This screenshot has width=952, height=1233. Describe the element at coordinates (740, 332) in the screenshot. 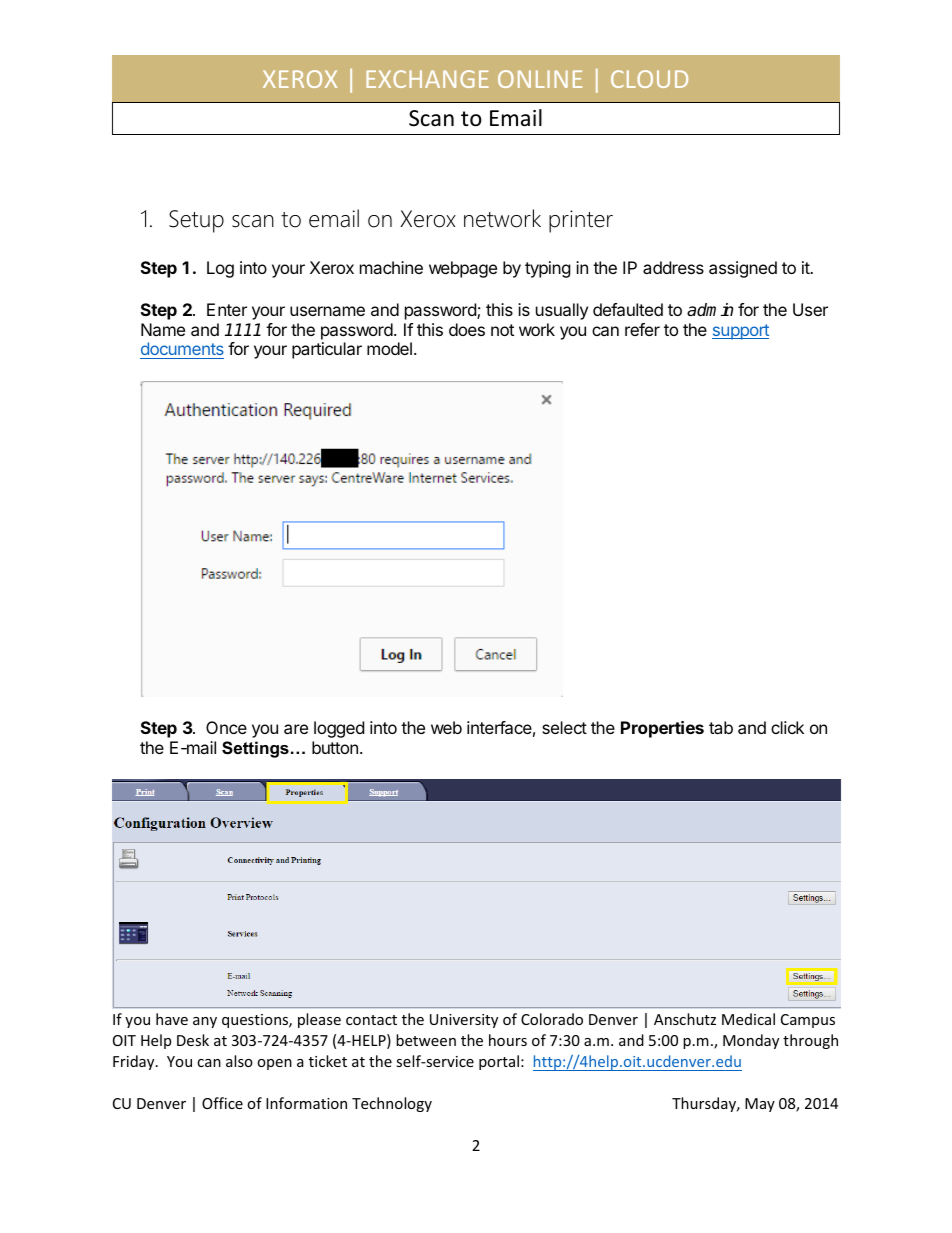

I see `support` at that location.
